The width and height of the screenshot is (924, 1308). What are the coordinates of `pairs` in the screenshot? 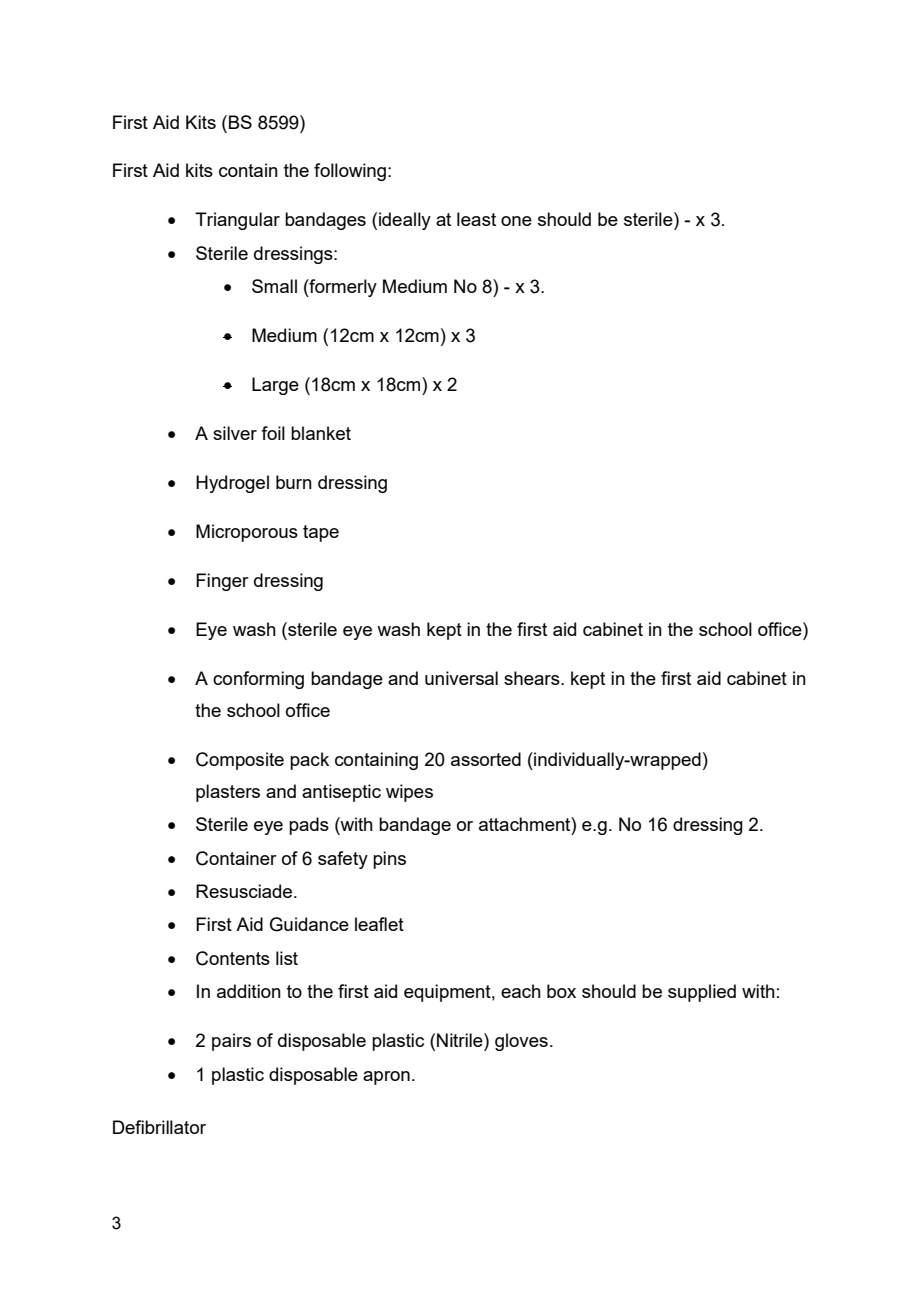 It's located at (231, 1042).
